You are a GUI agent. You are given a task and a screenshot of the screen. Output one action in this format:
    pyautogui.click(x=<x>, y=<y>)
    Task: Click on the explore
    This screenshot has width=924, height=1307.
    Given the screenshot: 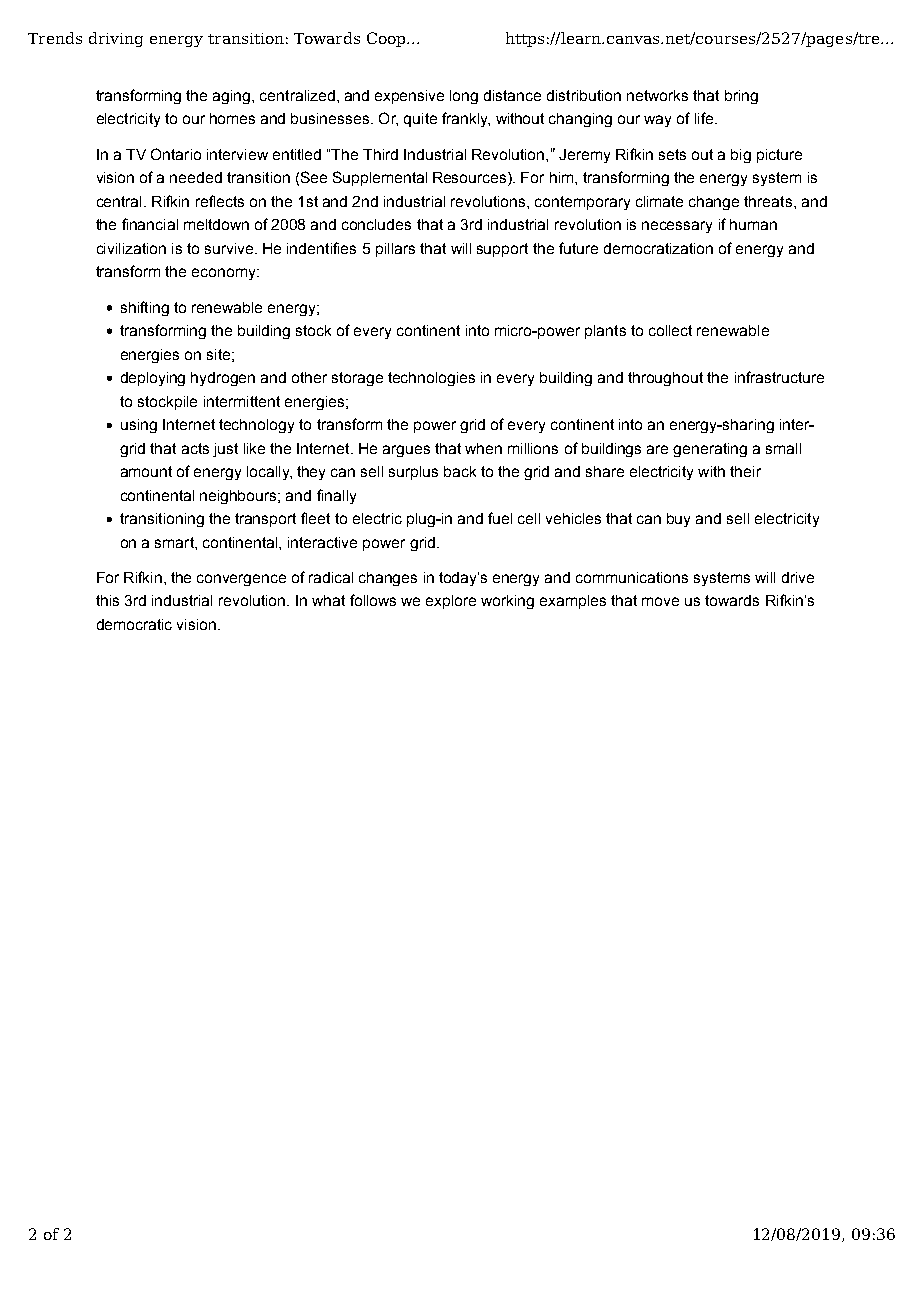 What is the action you would take?
    pyautogui.click(x=451, y=602)
